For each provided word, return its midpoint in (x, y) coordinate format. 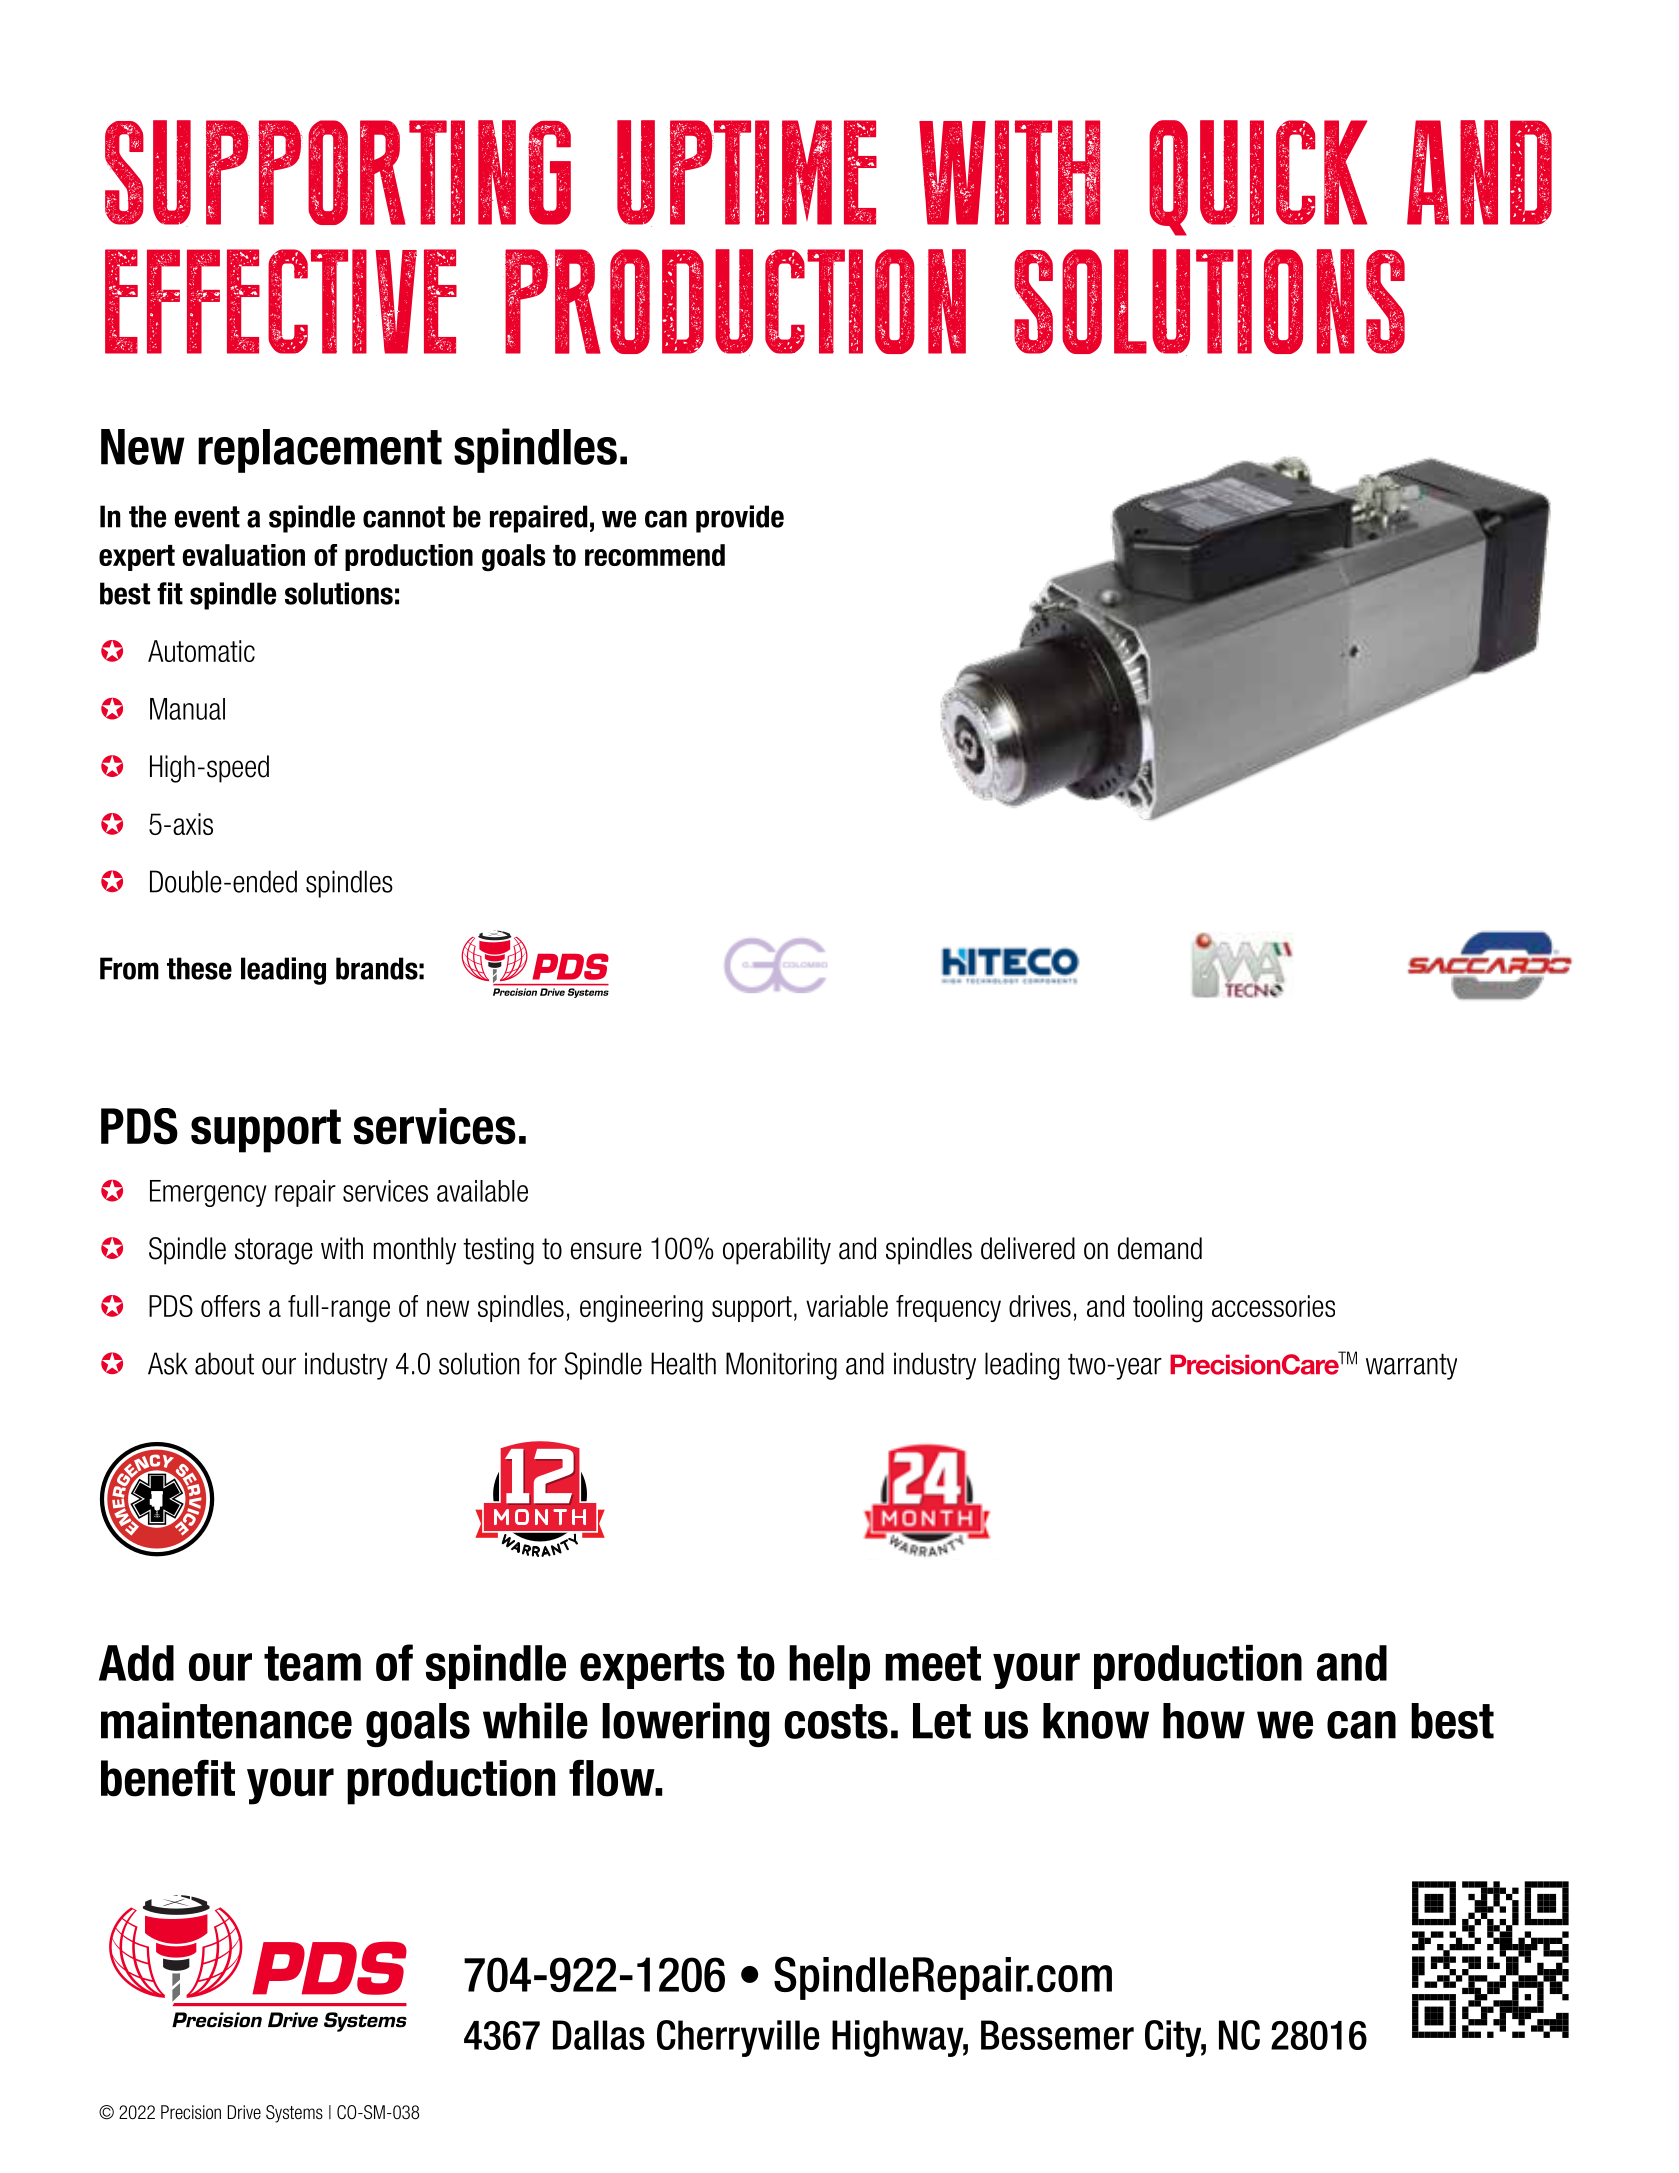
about (224, 1363)
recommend (655, 555)
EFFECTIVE (281, 301)
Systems (294, 2114)
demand (1160, 1248)
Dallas (599, 2035)
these (199, 968)
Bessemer (1057, 2035)
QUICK (1258, 178)
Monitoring (781, 1366)
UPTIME (747, 173)
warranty (1411, 1366)
